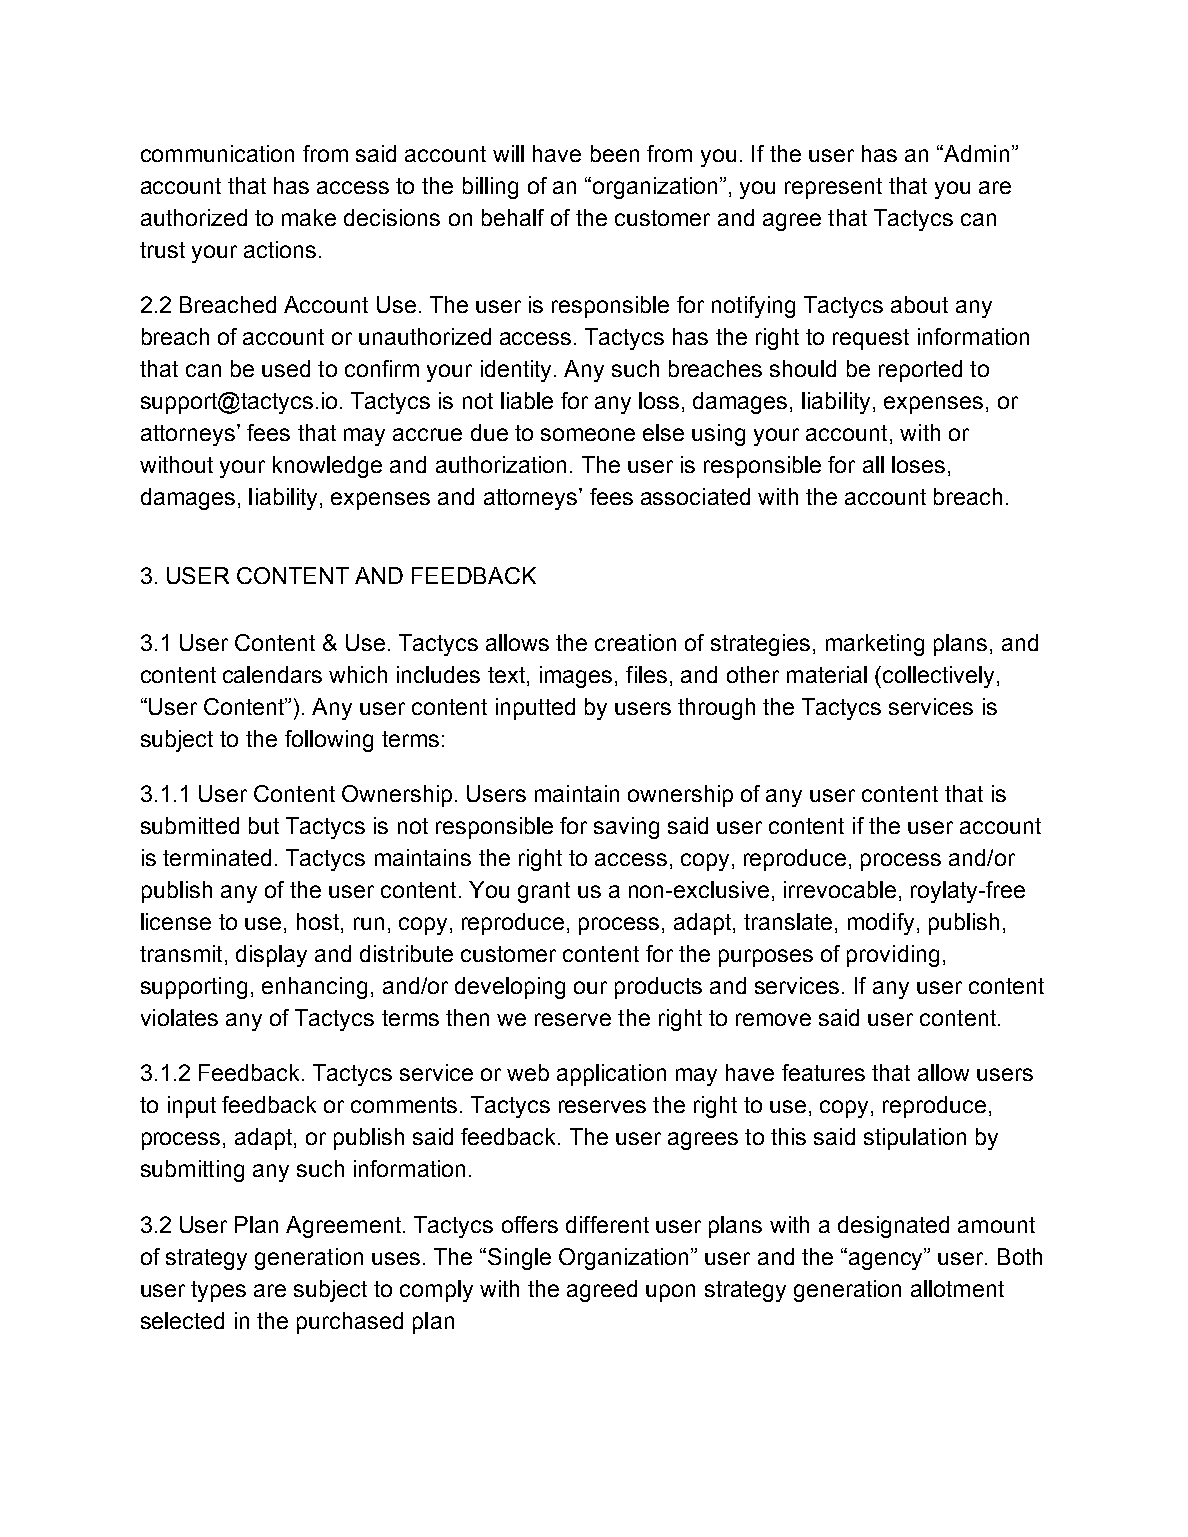 The image size is (1188, 1537). I want to click on someone, so click(588, 434).
